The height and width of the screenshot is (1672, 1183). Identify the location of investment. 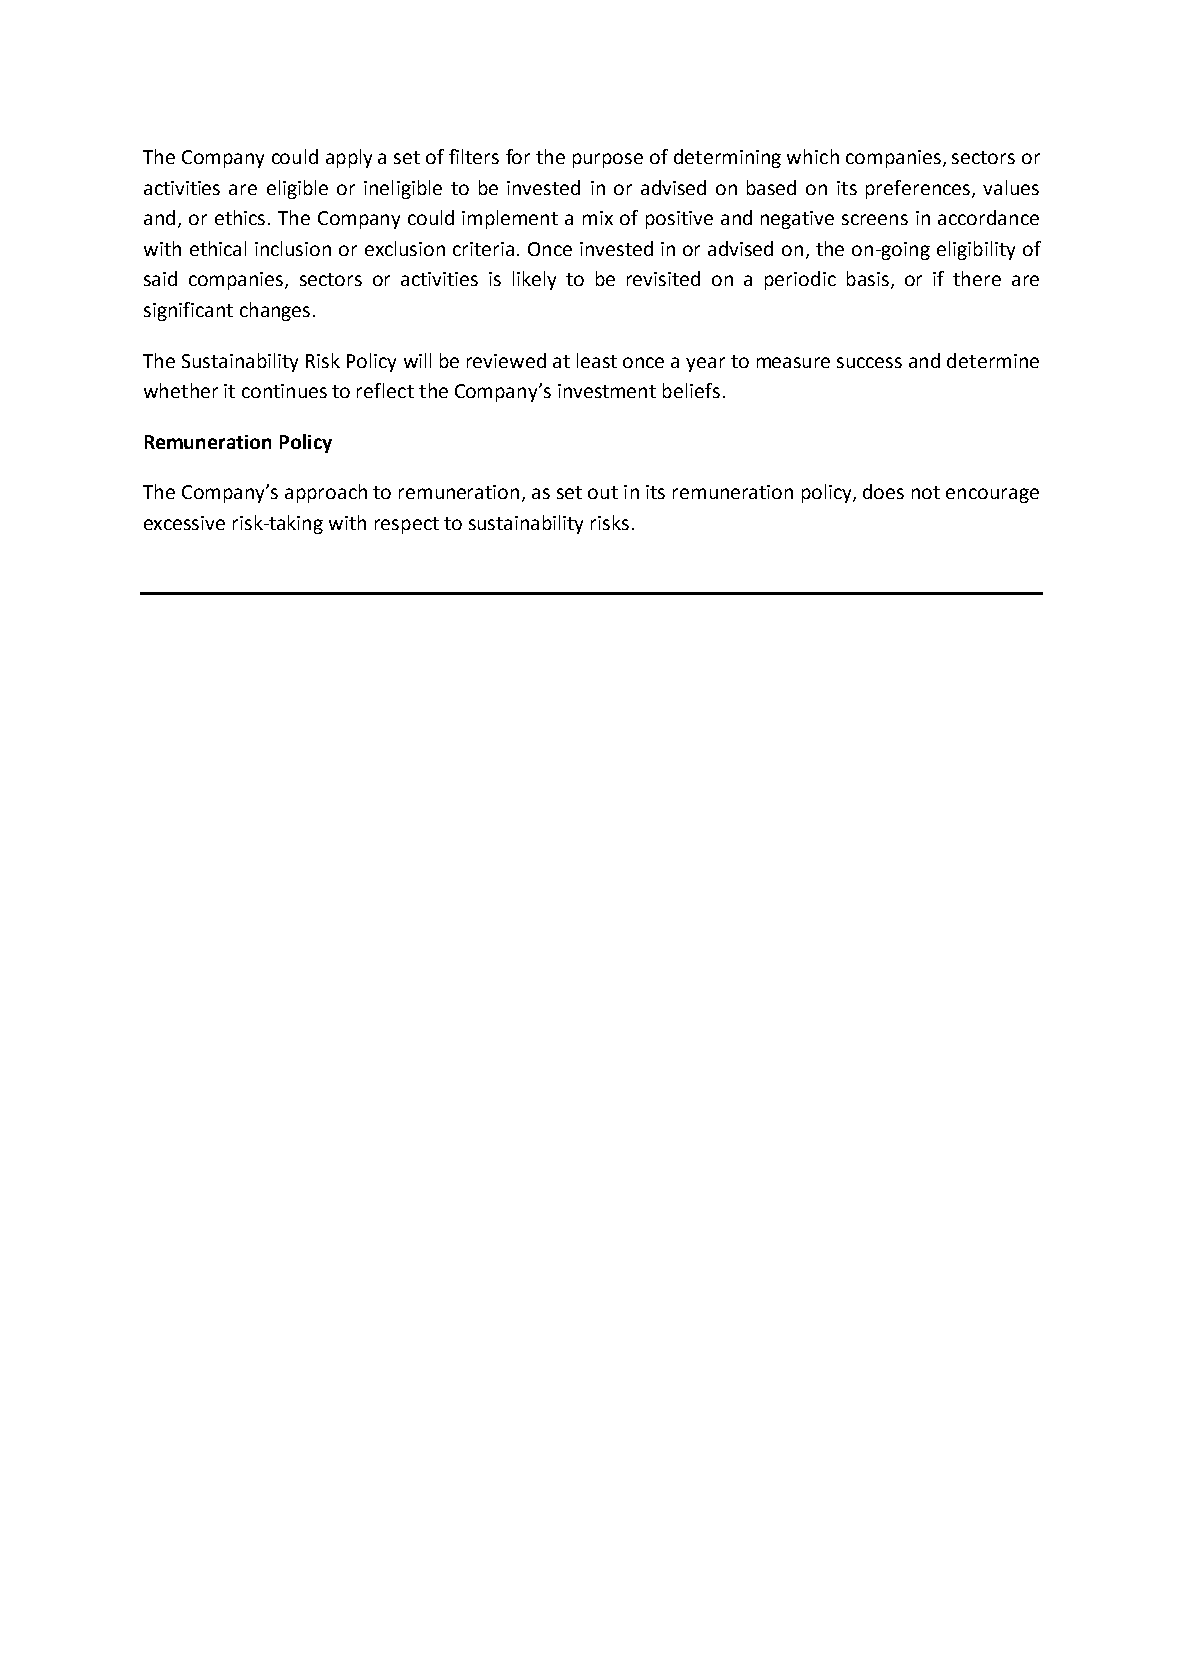
(607, 391).
